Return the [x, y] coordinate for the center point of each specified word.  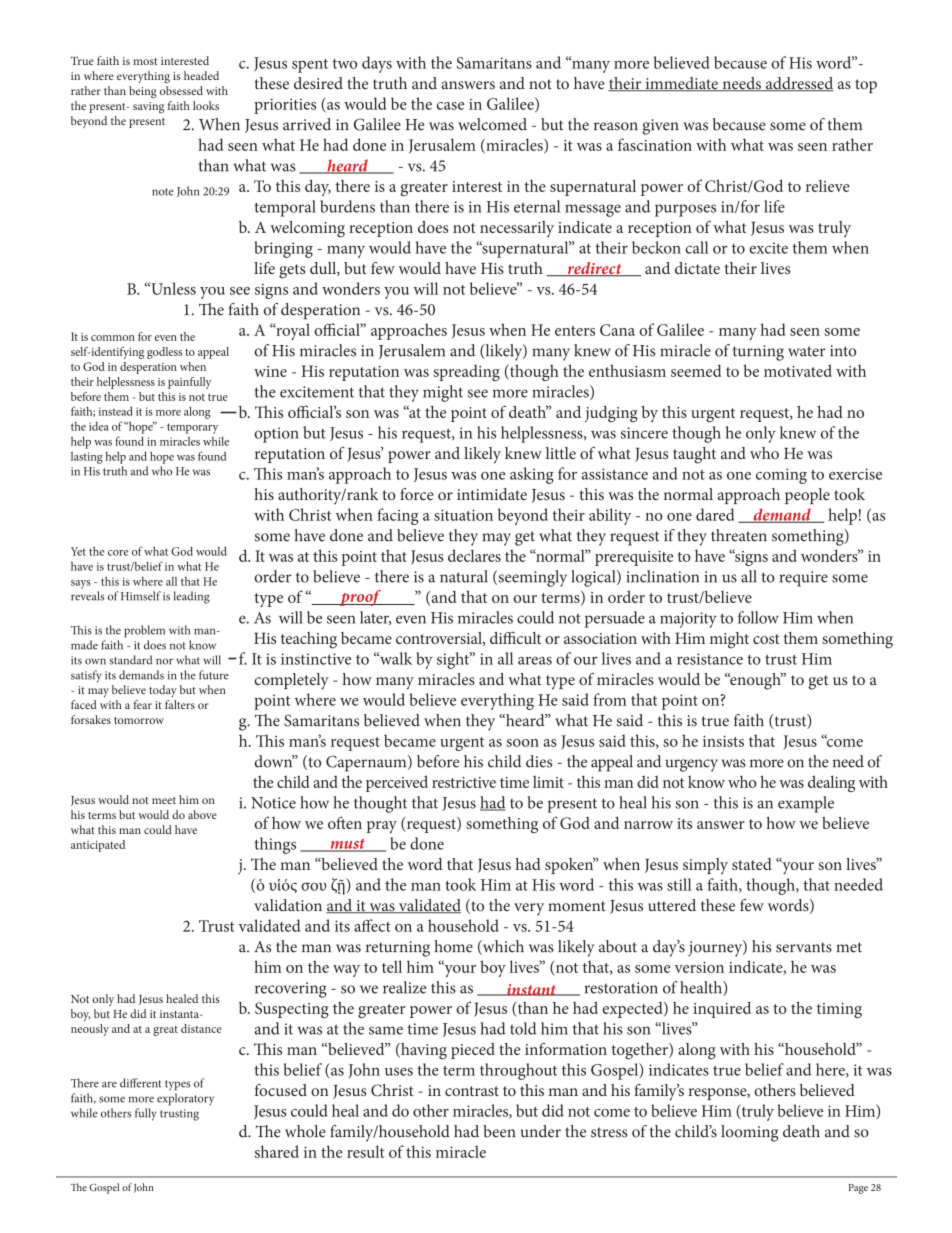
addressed [798, 84]
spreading [466, 373]
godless [164, 353]
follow [758, 617]
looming [749, 1133]
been [499, 1131]
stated [752, 864]
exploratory [185, 1099]
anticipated [98, 846]
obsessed [181, 90]
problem [144, 631]
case [450, 106]
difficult [515, 637]
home [453, 946]
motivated [798, 370]
